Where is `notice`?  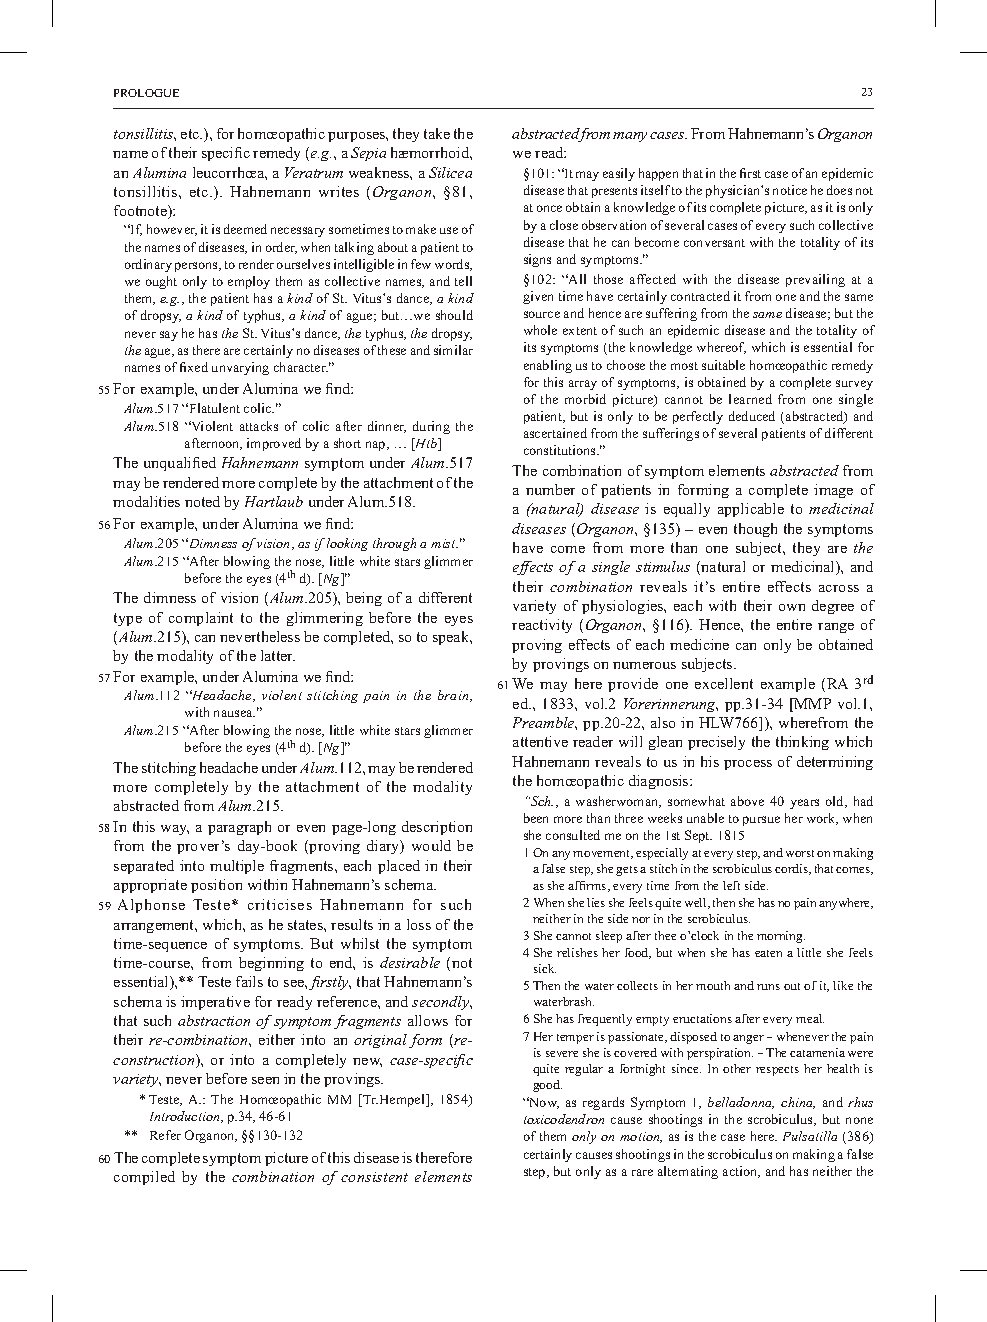 notice is located at coordinates (790, 190).
